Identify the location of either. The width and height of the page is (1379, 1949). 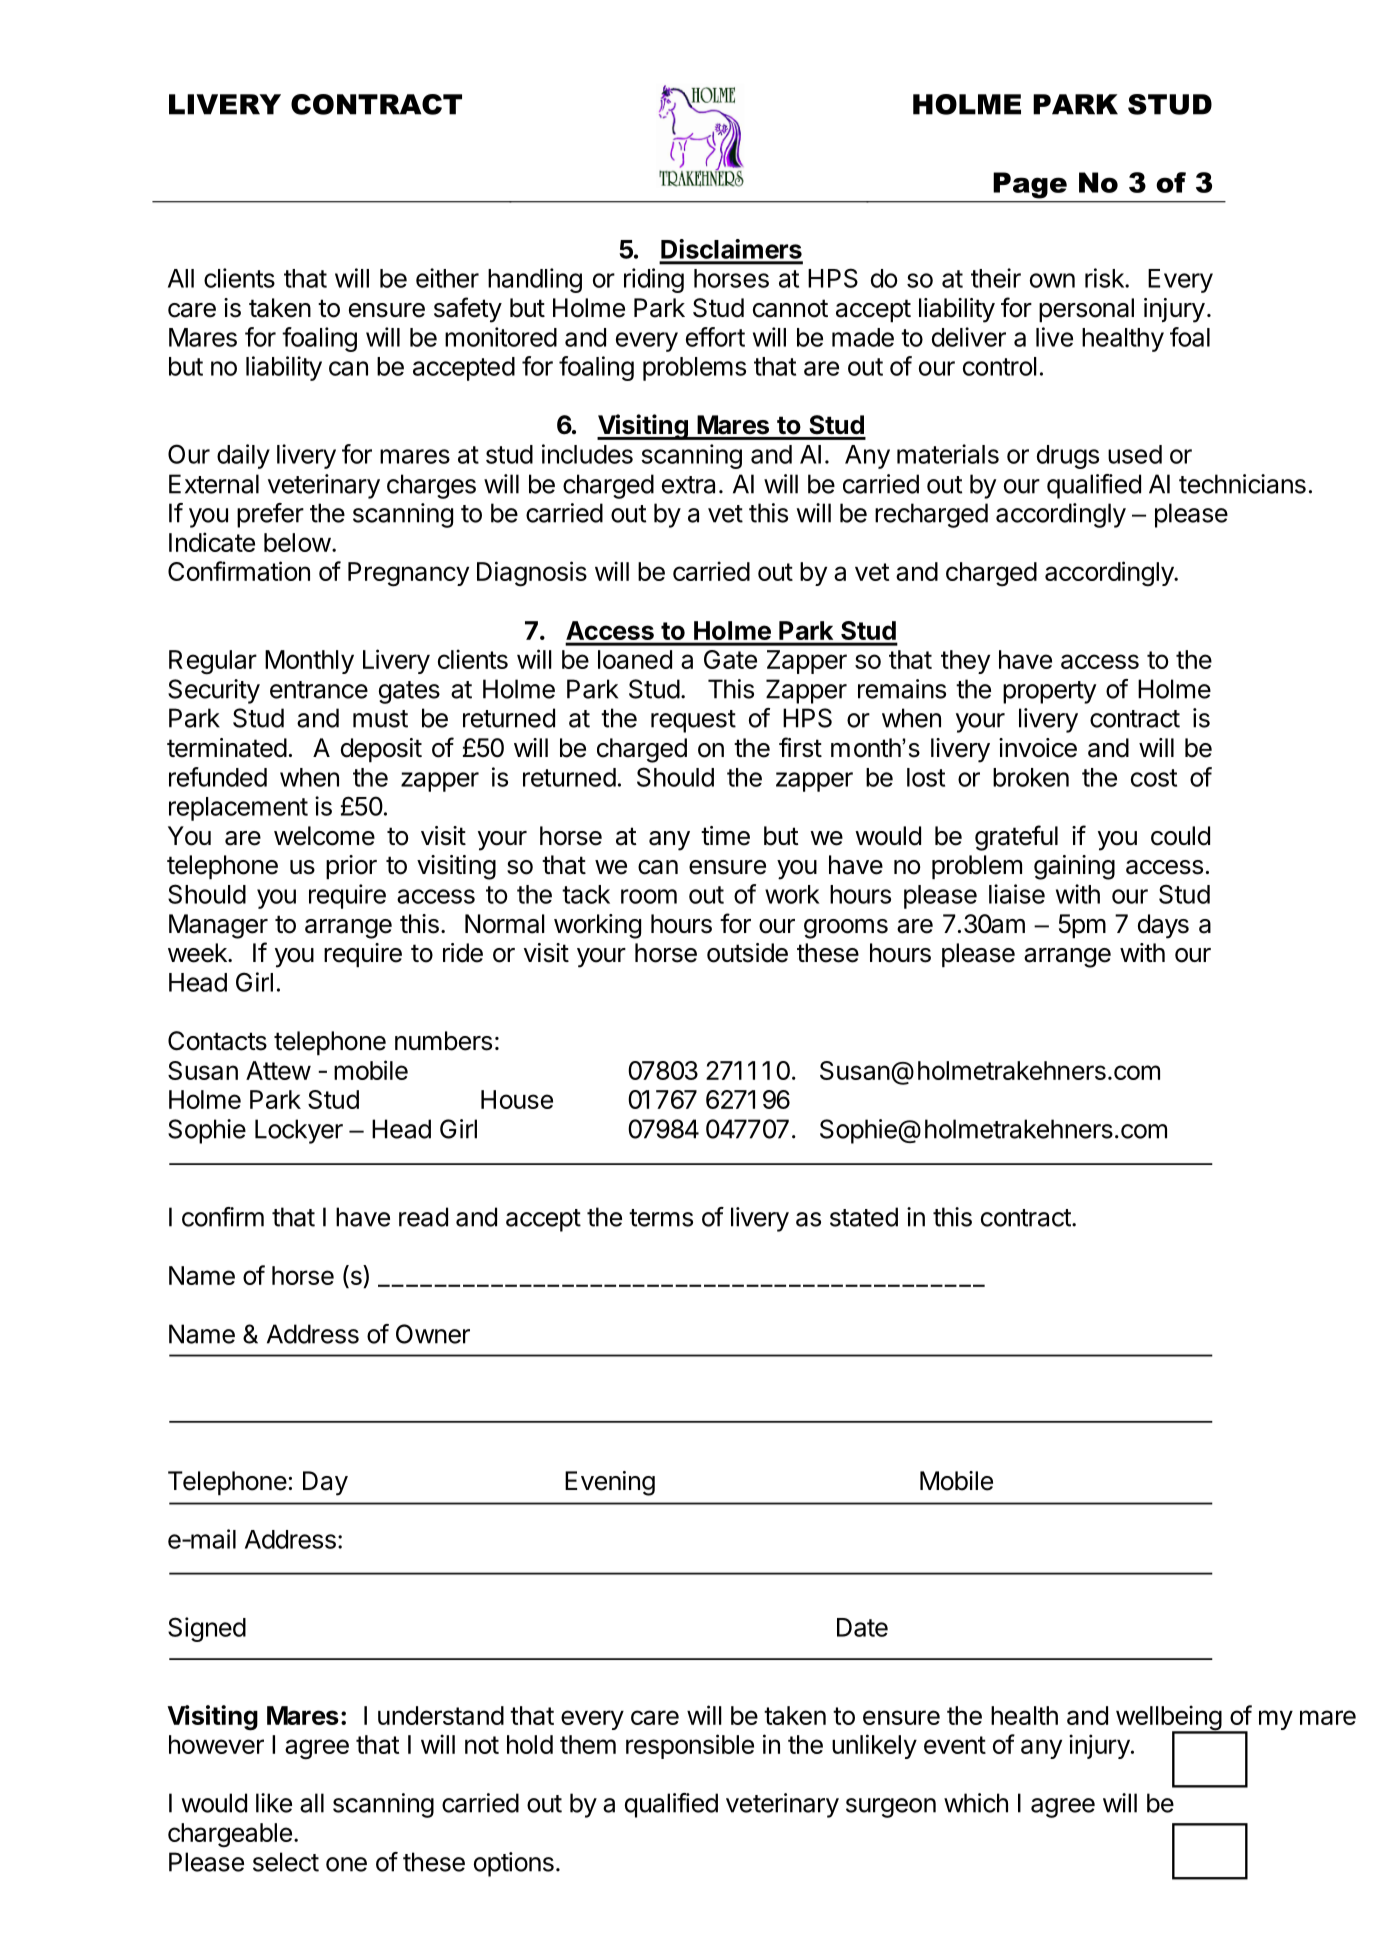
(447, 278).
